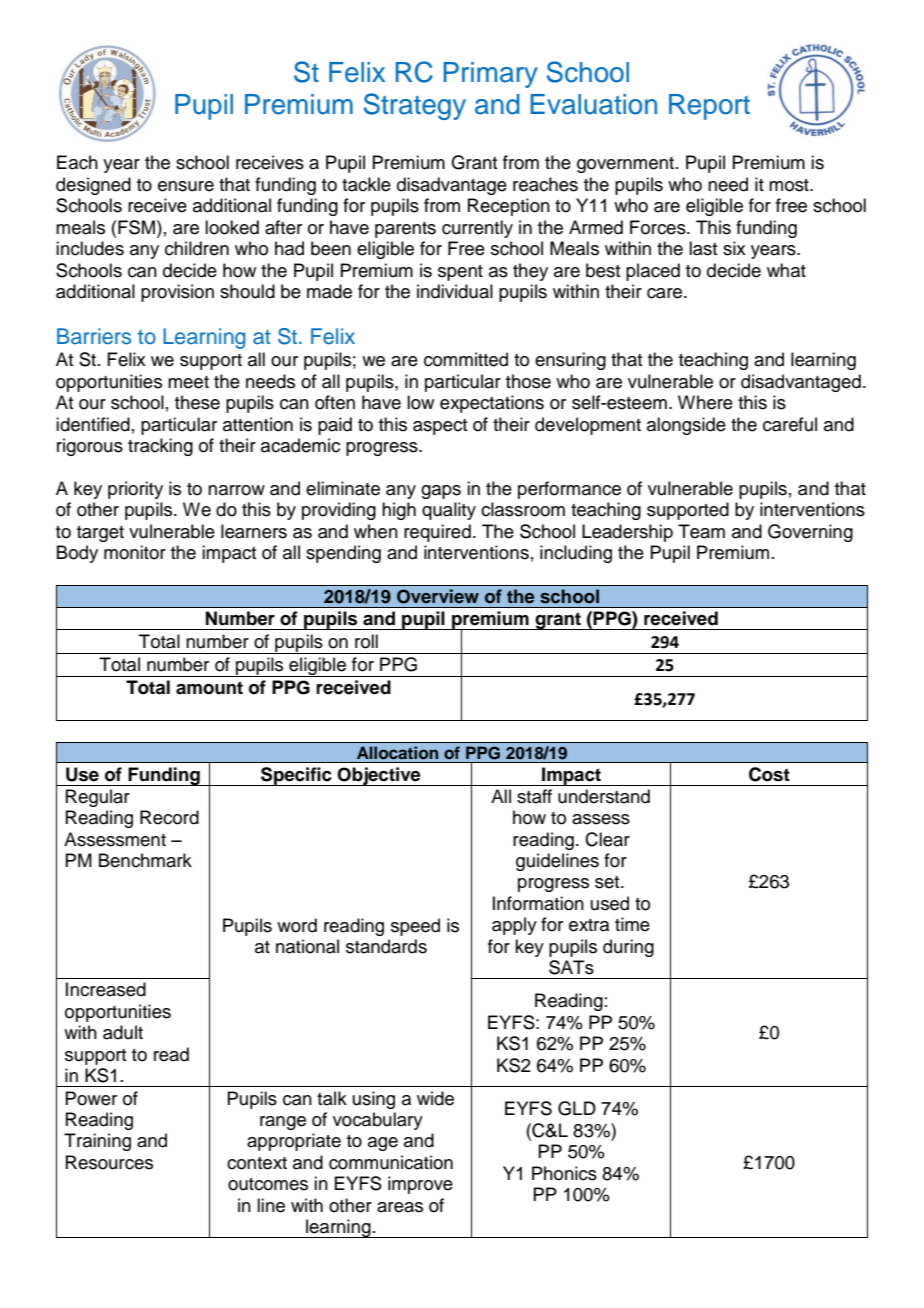 Image resolution: width=924 pixels, height=1308 pixels. What do you see at coordinates (632, 924) in the screenshot?
I see `time` at bounding box center [632, 924].
